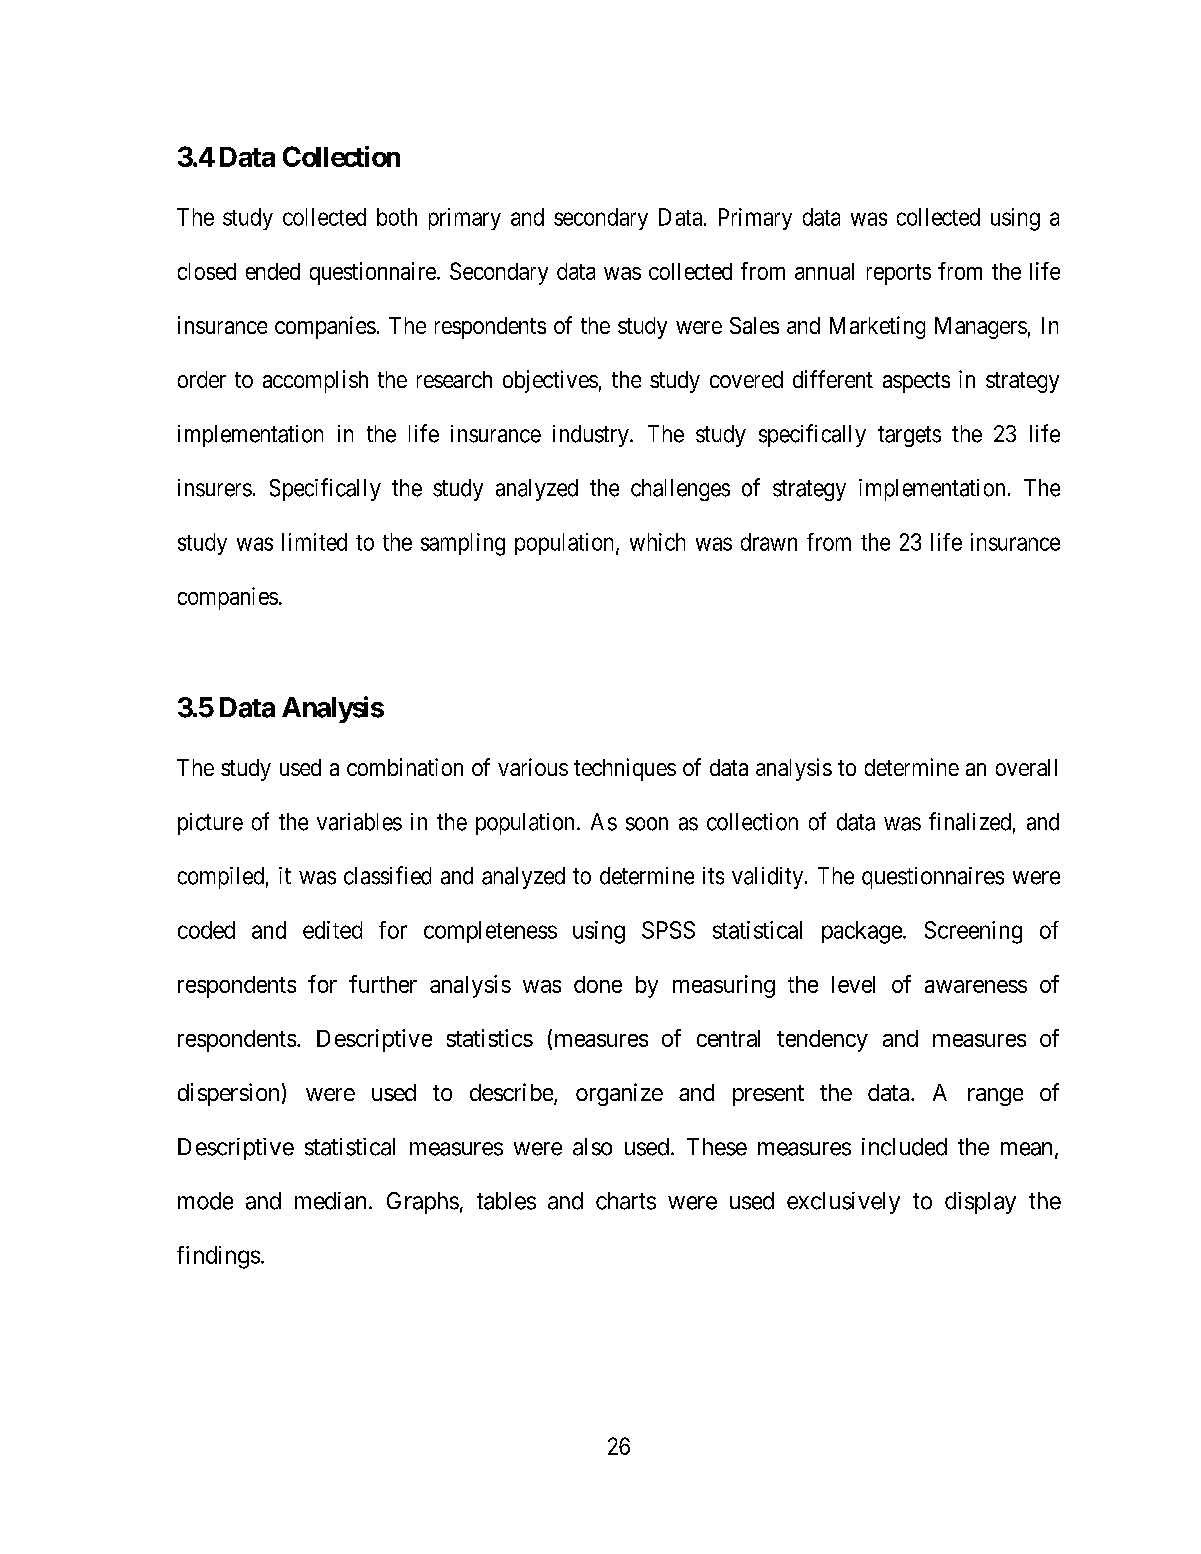  I want to click on display, so click(980, 1203).
